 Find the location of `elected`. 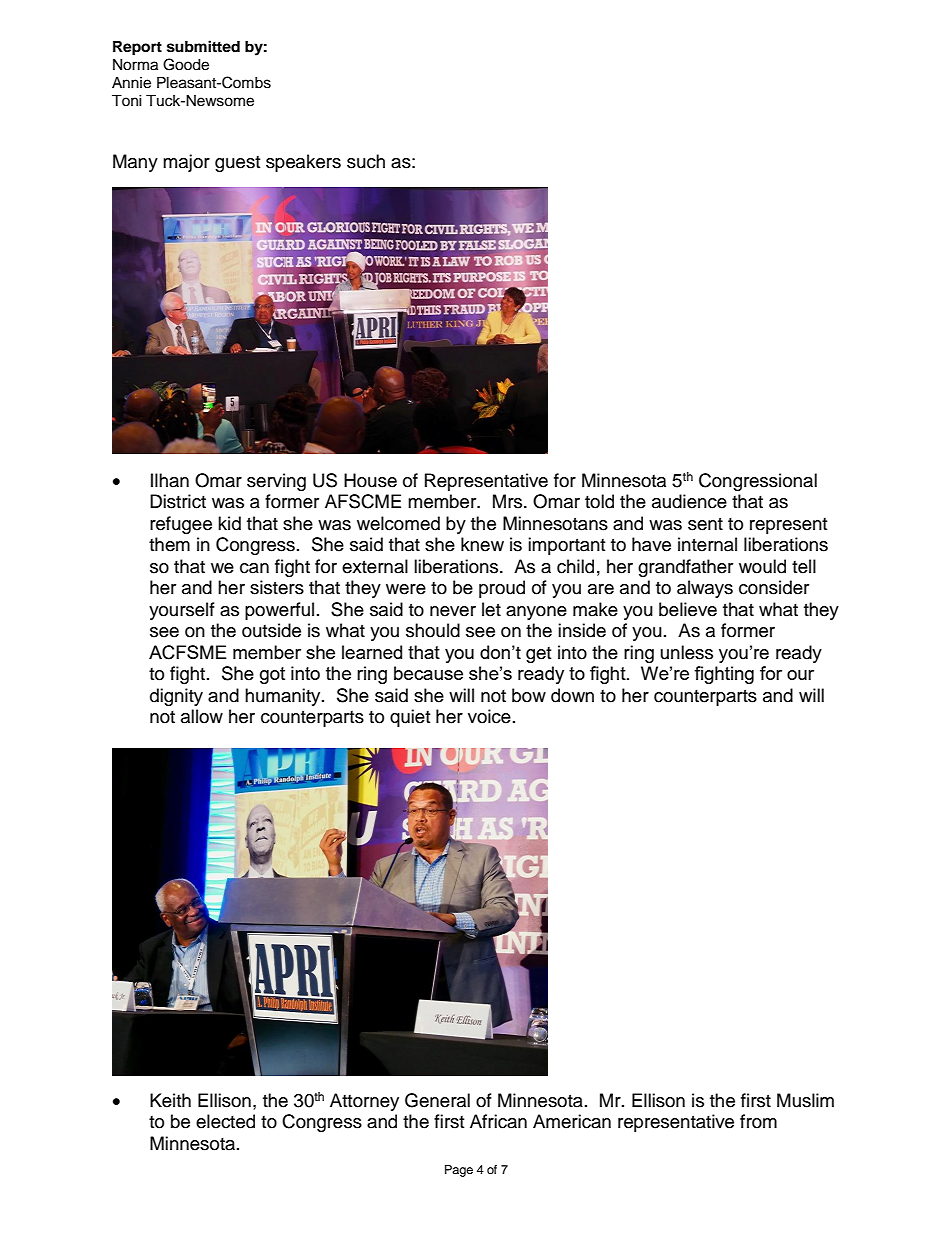

elected is located at coordinates (225, 1121).
